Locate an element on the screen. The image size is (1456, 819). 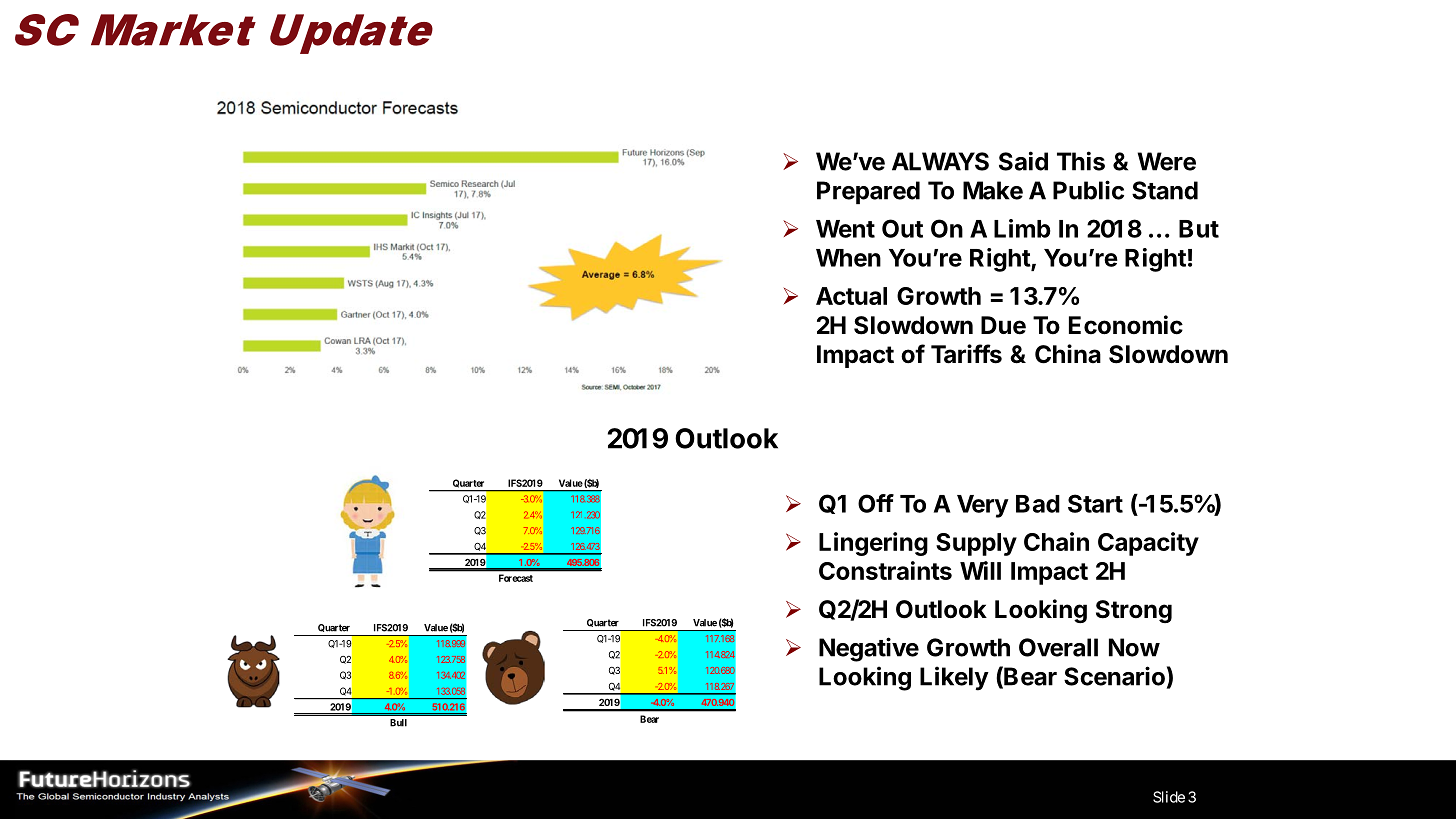
Now is located at coordinates (1134, 647).
